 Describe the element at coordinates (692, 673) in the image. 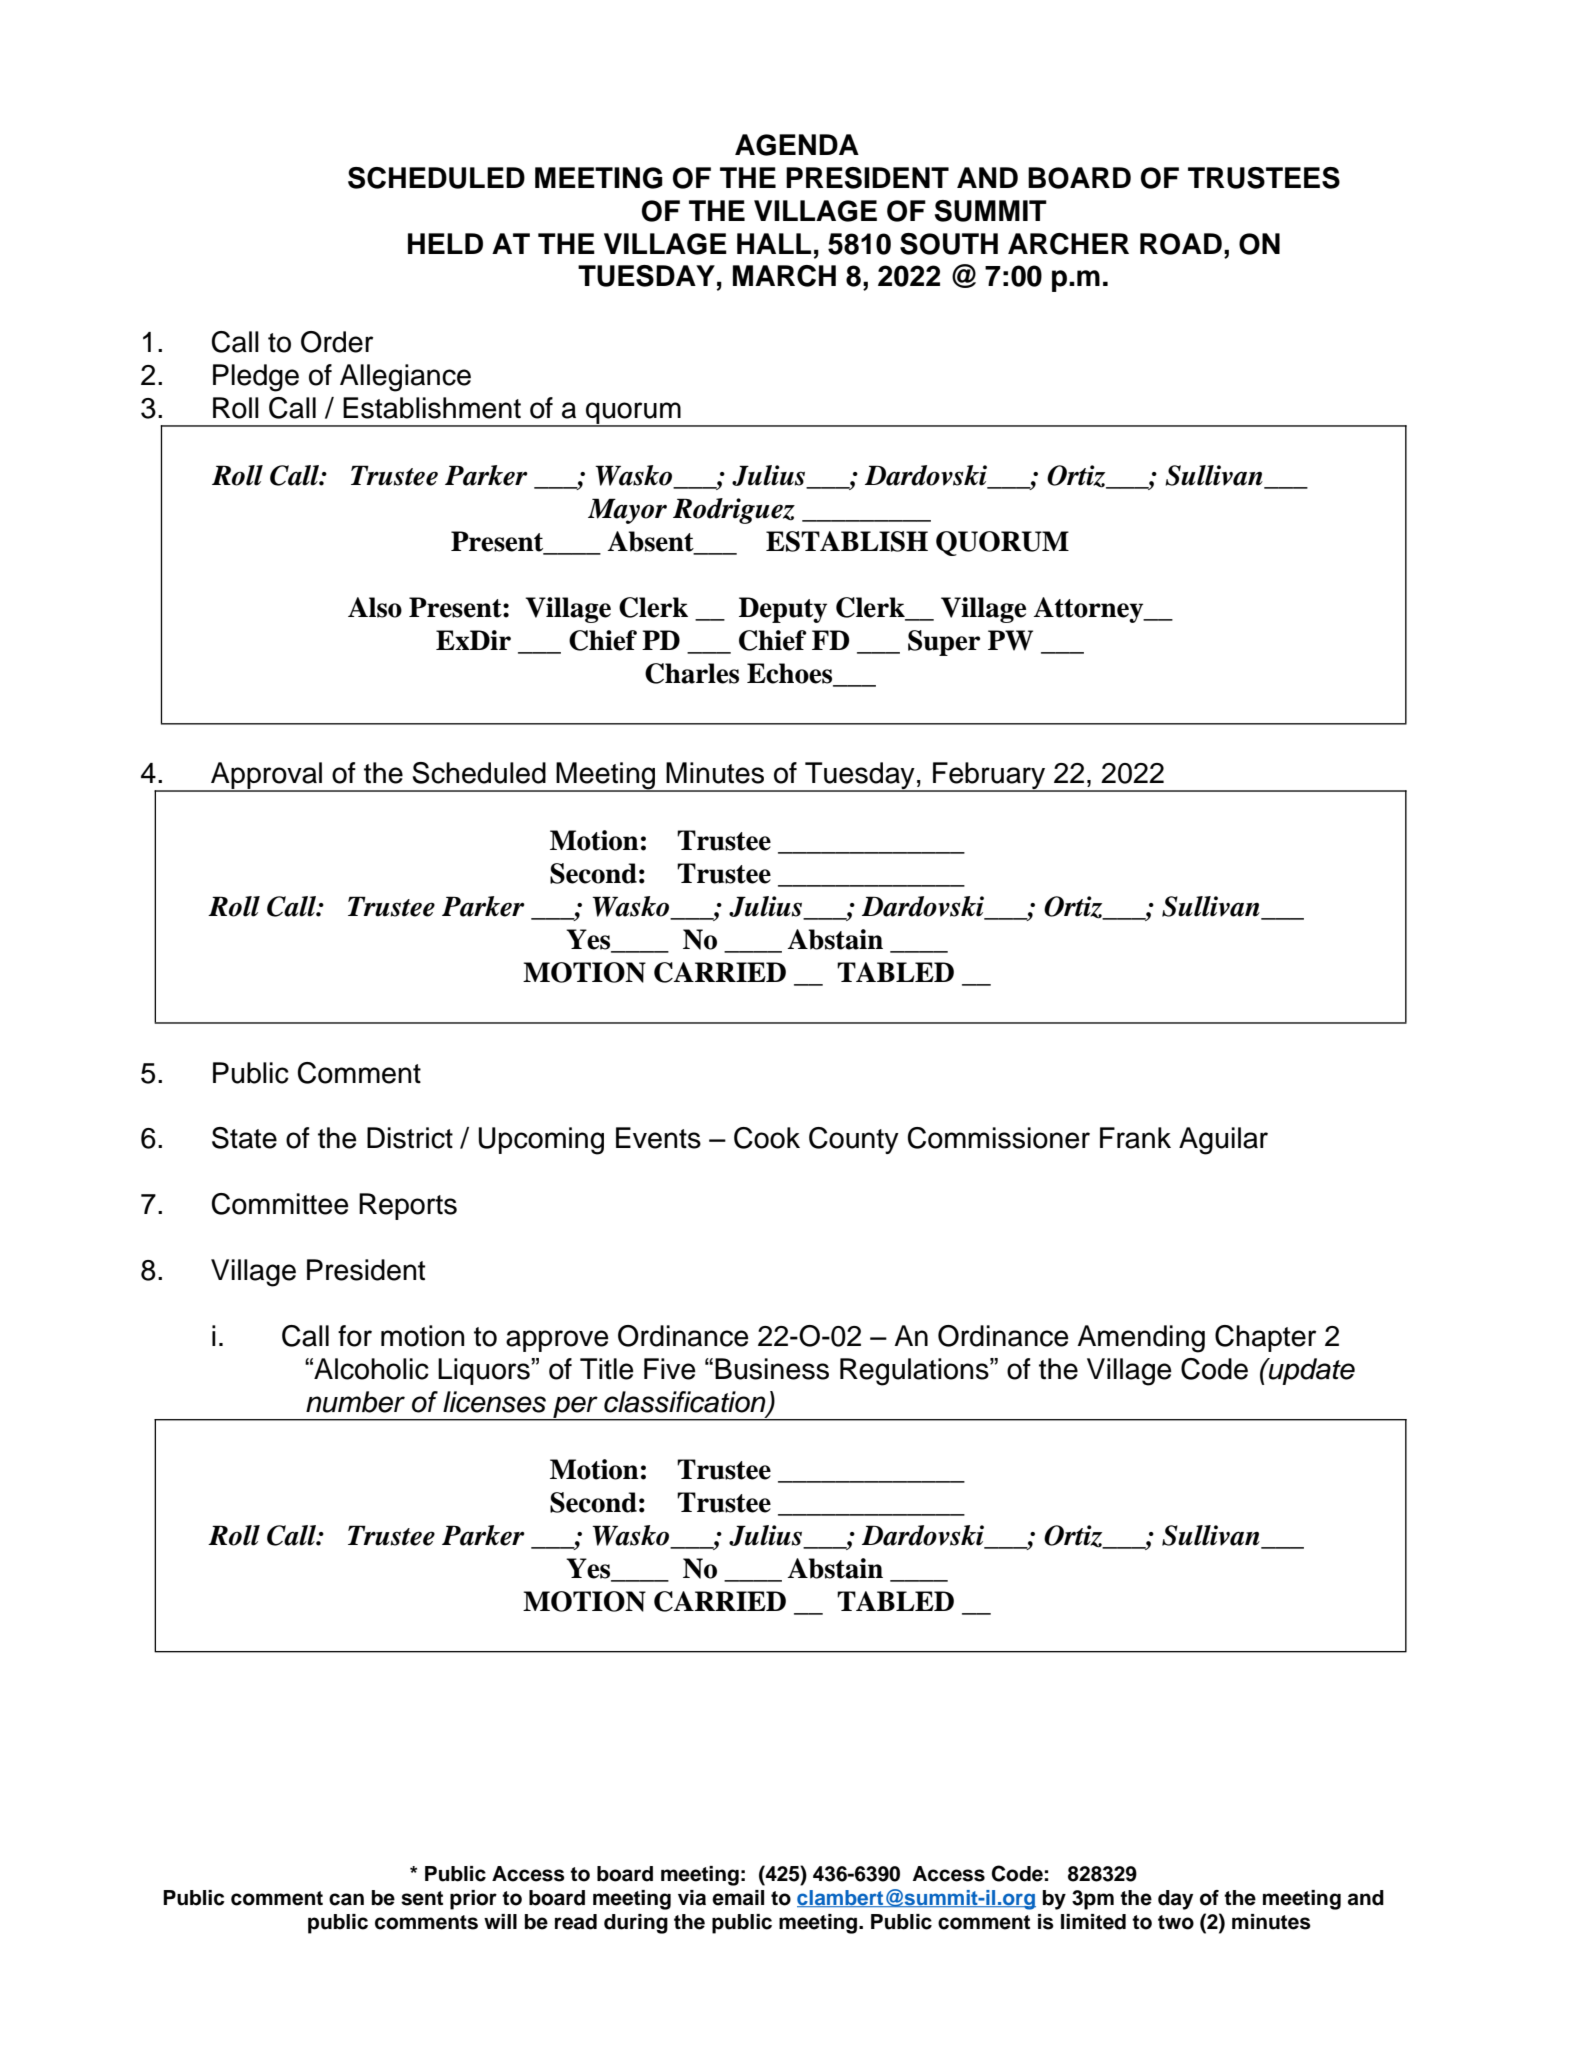

I see `Charles` at that location.
